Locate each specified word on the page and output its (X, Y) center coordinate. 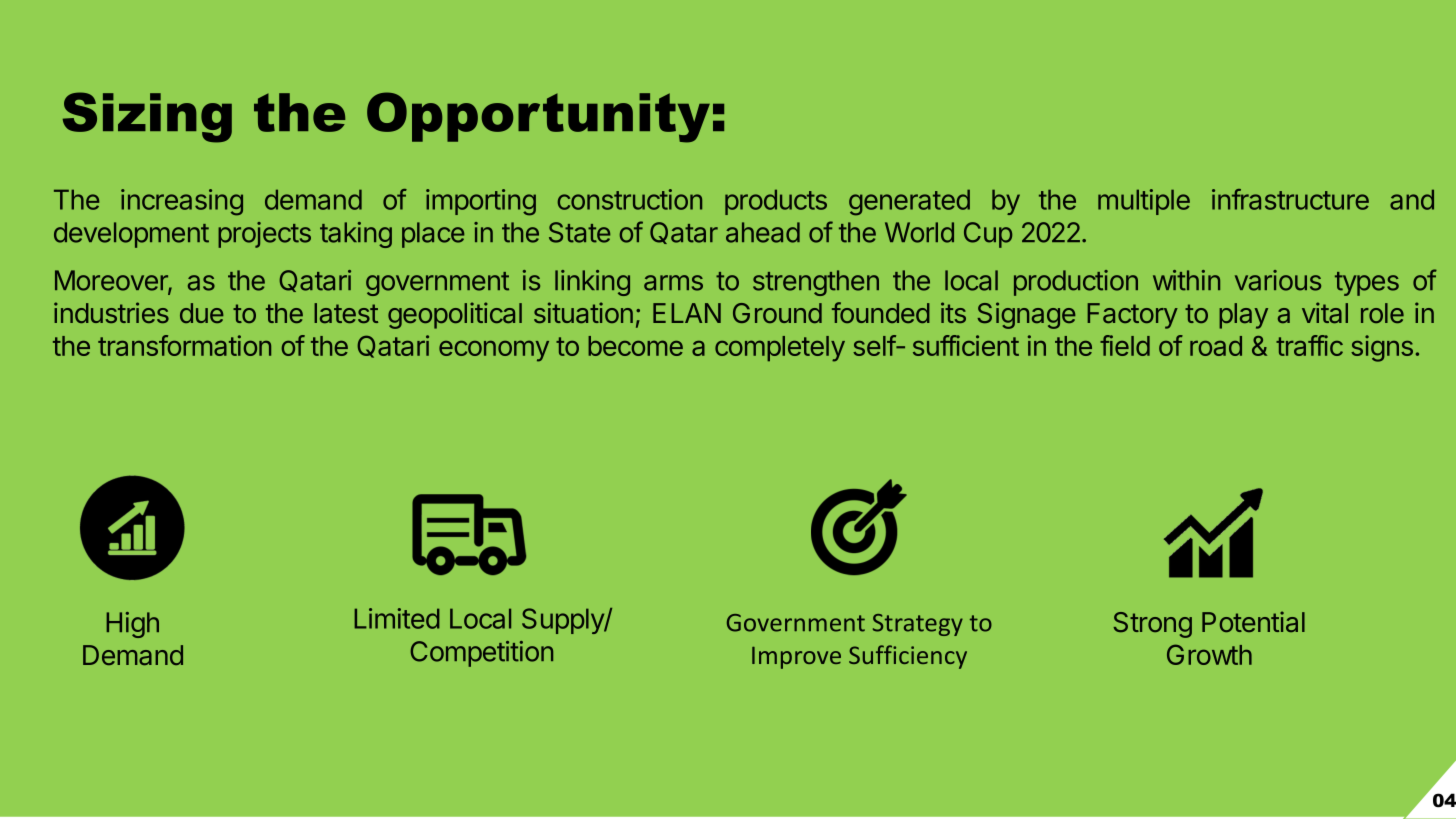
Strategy (918, 625)
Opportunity (538, 117)
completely (780, 349)
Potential (1253, 621)
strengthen (816, 283)
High (132, 625)
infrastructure (1290, 199)
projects (264, 235)
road (1216, 346)
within (1186, 280)
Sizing (147, 117)
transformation (184, 345)
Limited (397, 618)
